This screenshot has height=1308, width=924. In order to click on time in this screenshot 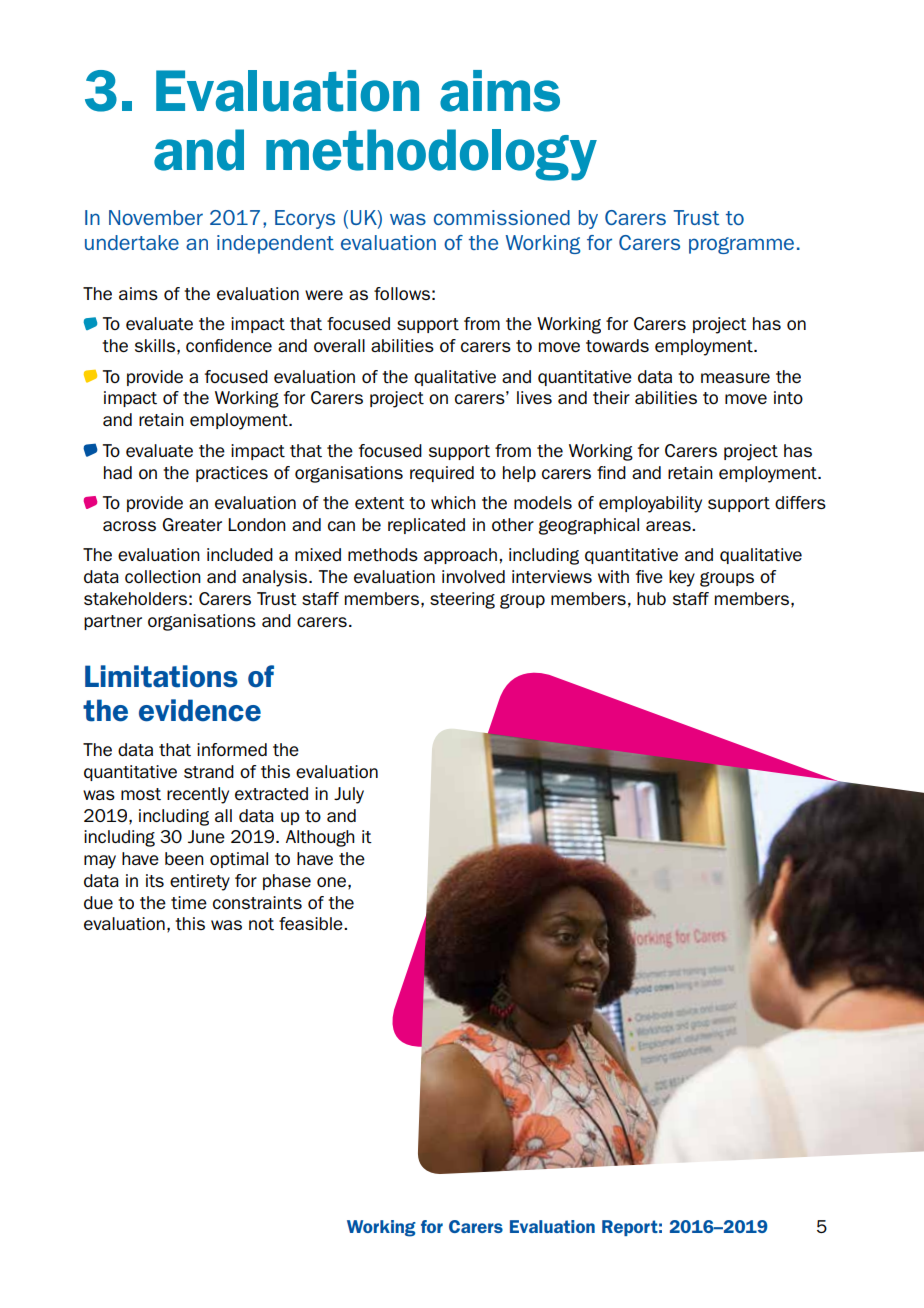, I will do `click(189, 902)`.
